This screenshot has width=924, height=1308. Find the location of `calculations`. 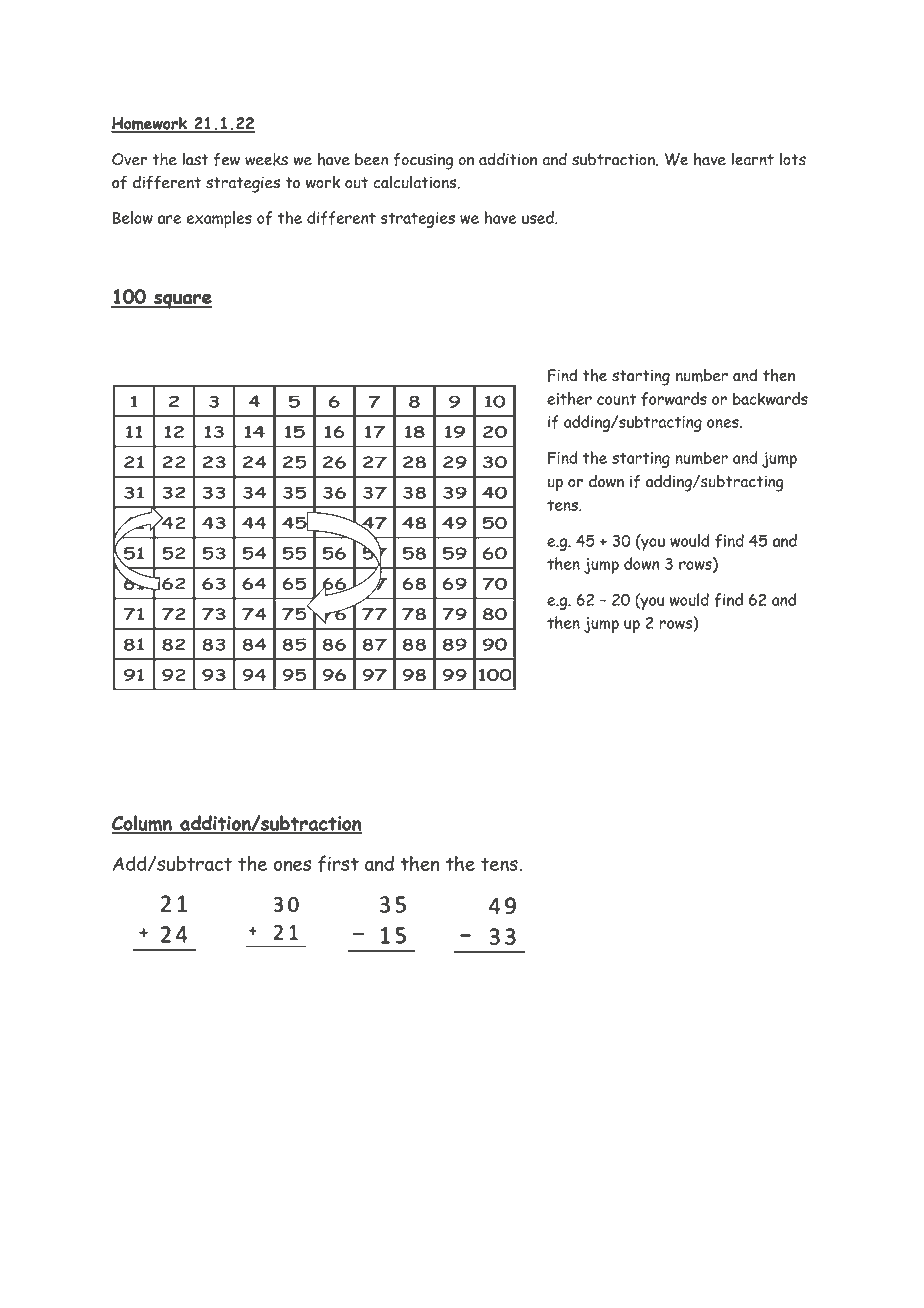

calculations is located at coordinates (416, 182).
